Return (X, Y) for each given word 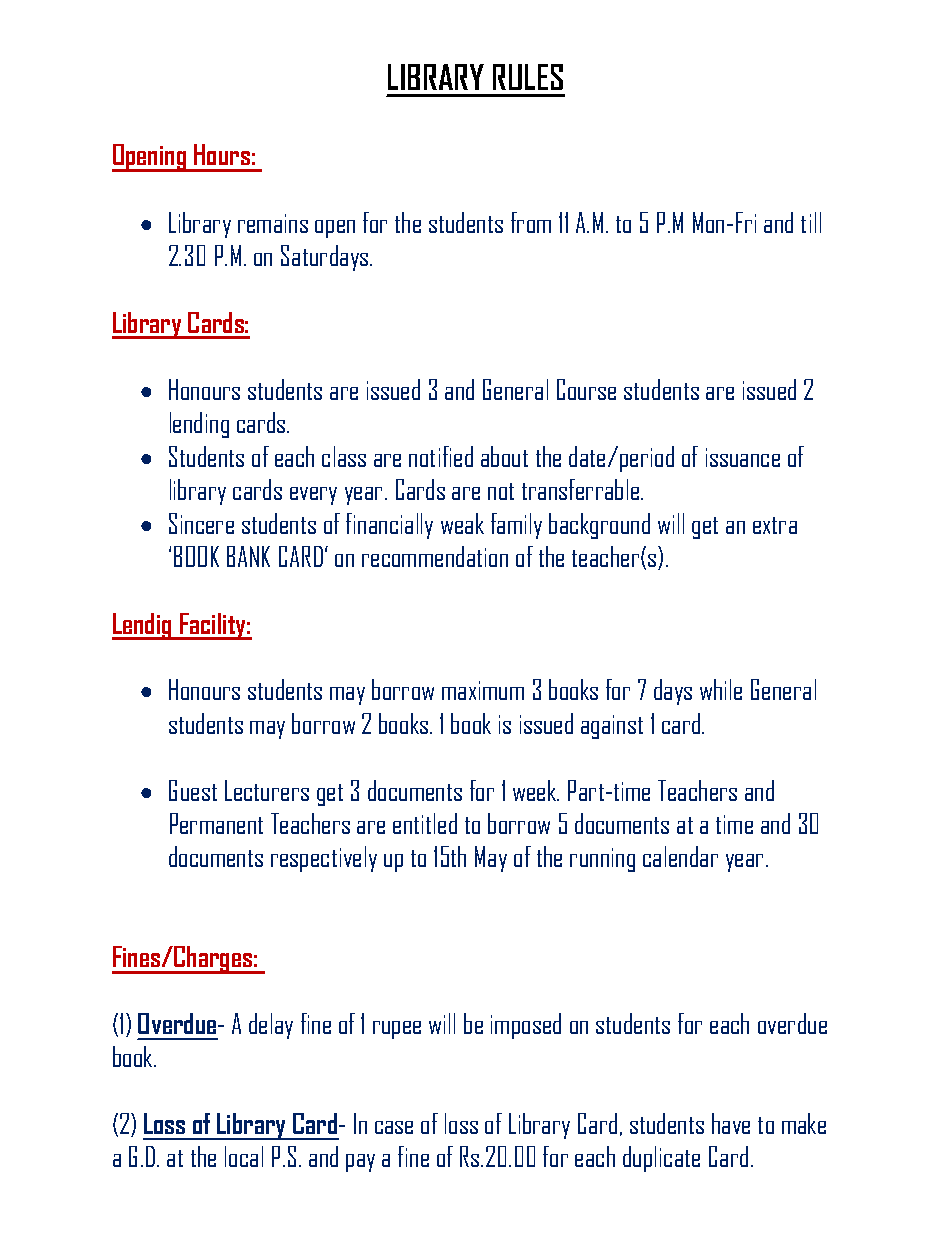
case (394, 1127)
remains (273, 223)
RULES (528, 77)
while (721, 689)
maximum (483, 690)
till (811, 222)
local (244, 1156)
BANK (248, 556)
